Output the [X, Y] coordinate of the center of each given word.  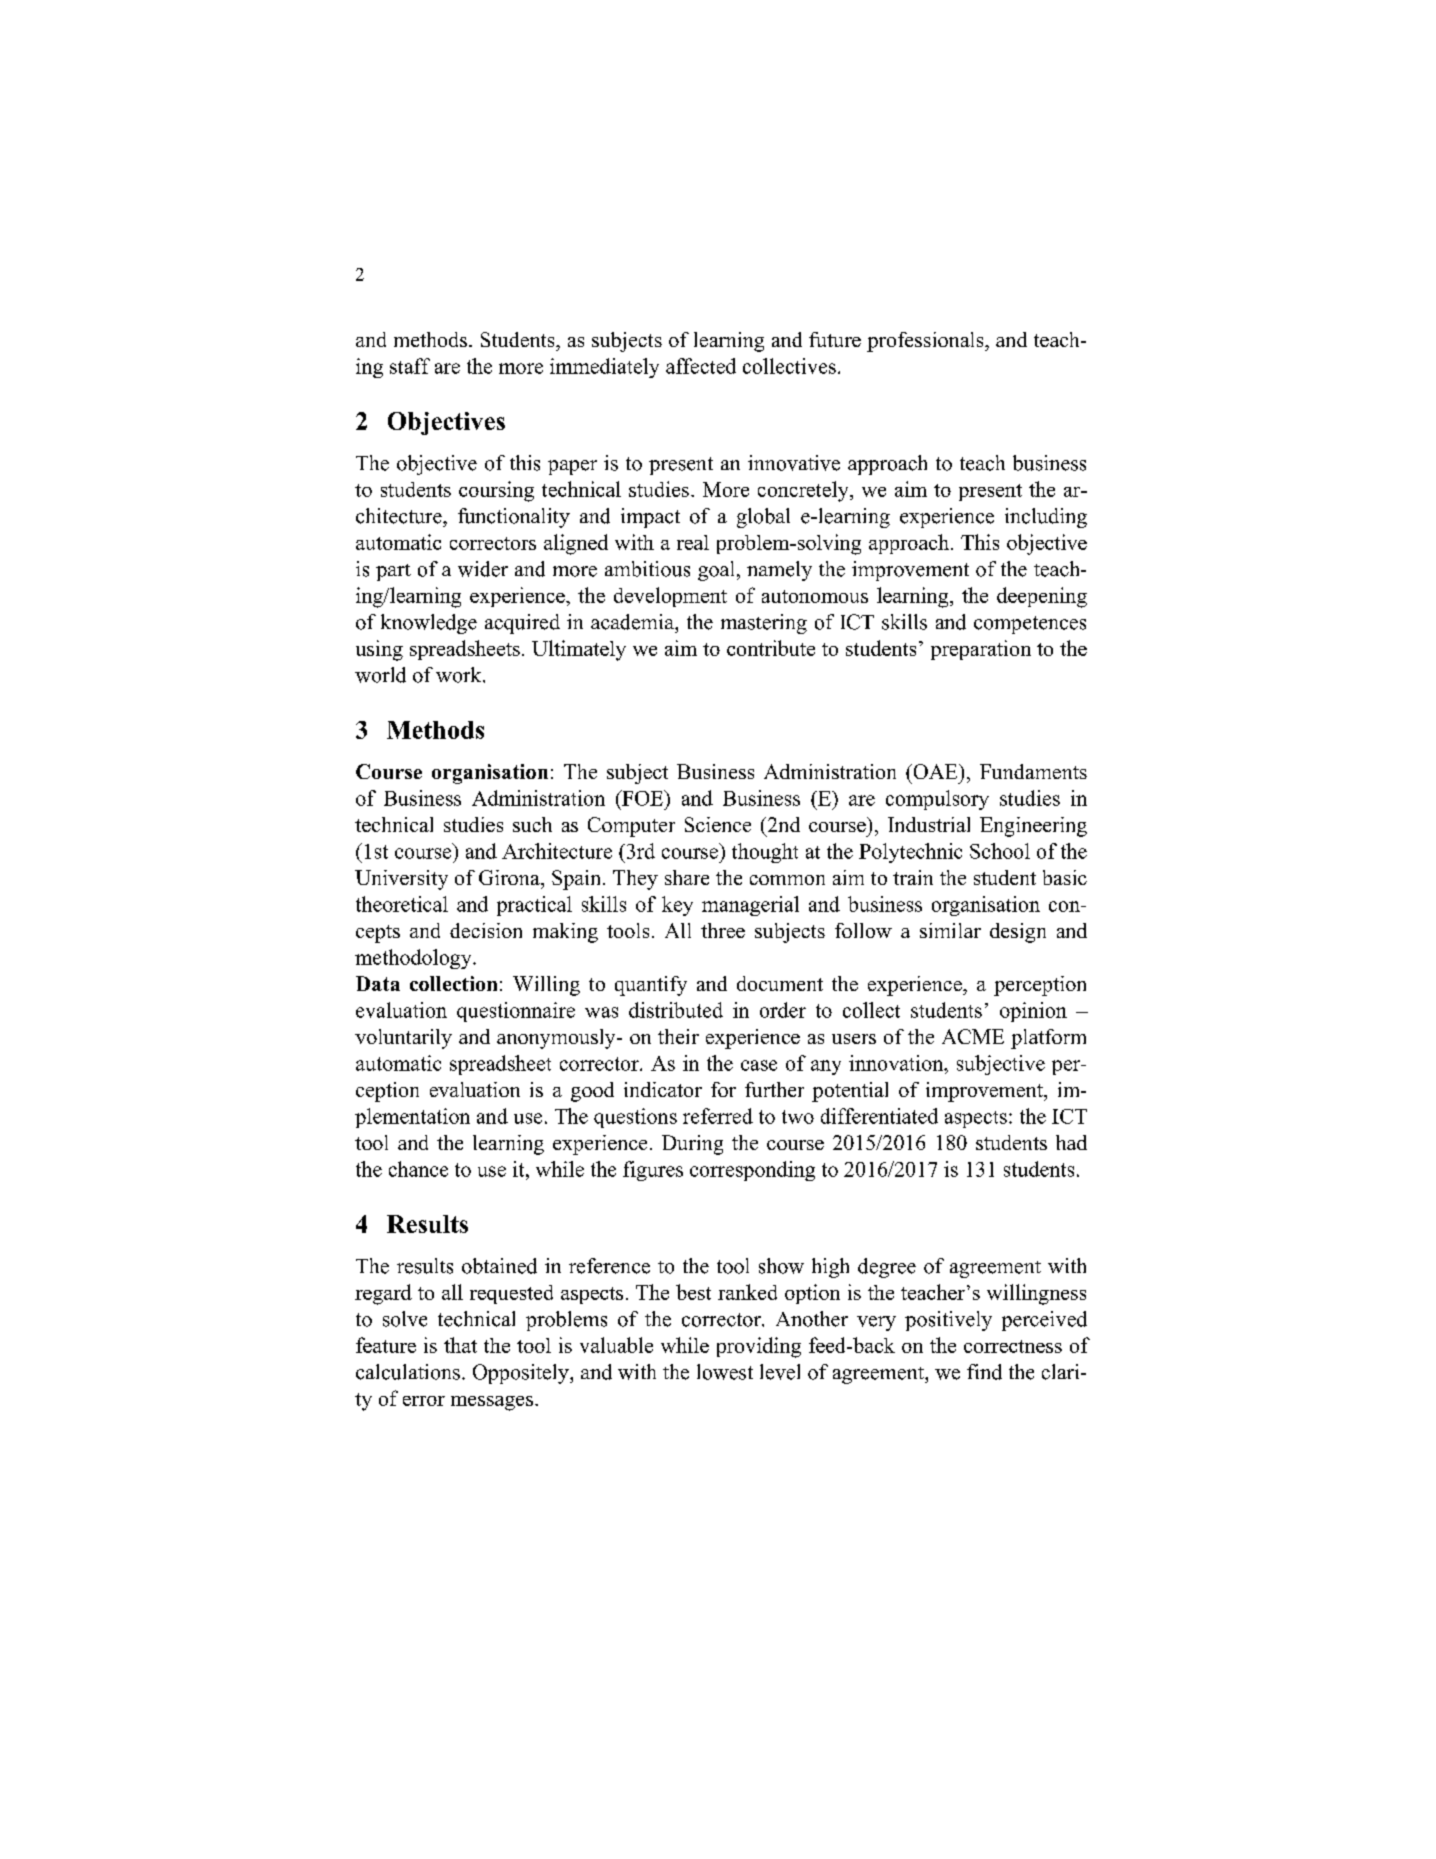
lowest [725, 1372]
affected [701, 366]
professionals [926, 342]
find [984, 1372]
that [460, 1345]
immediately [604, 368]
